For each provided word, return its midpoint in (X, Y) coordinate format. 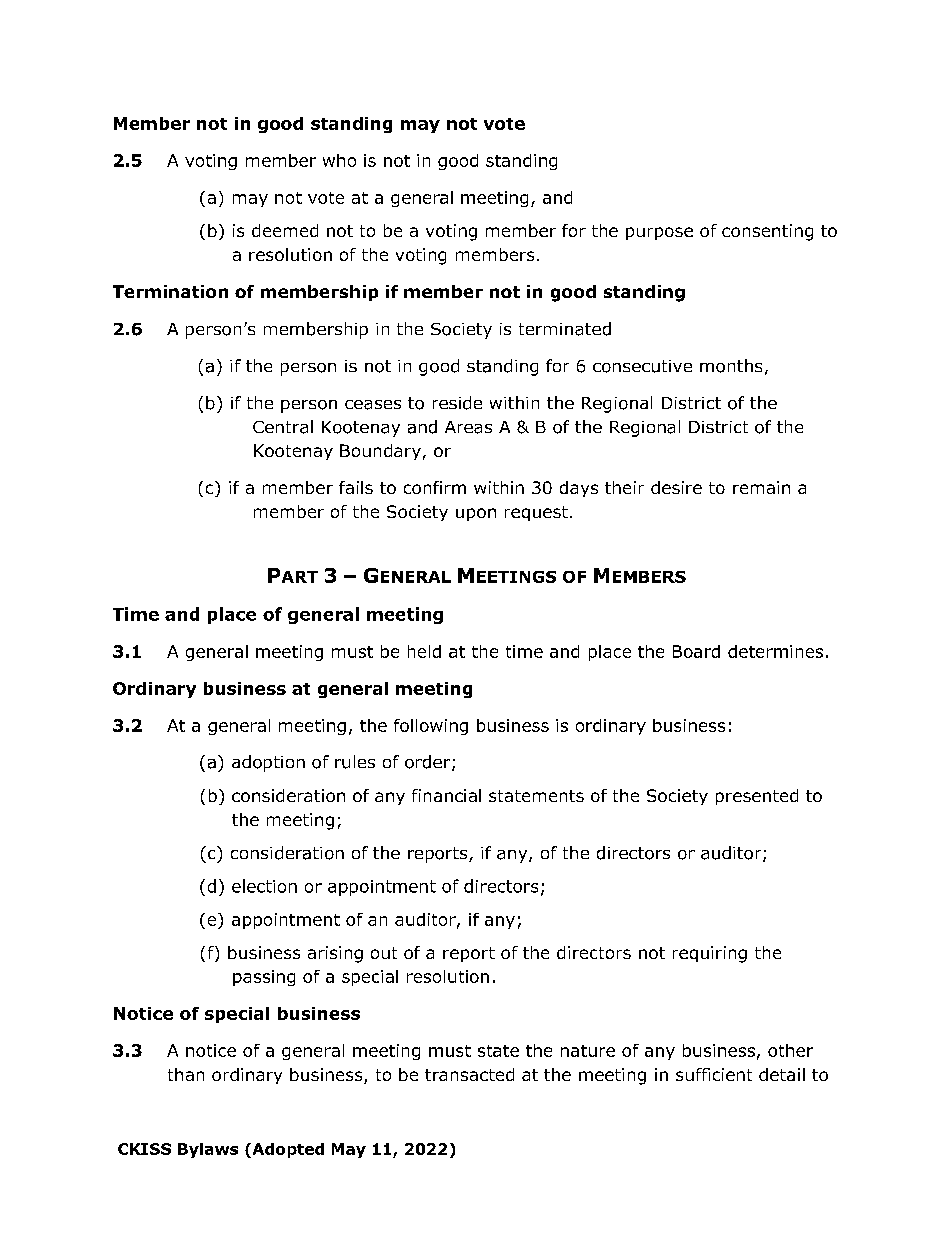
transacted (469, 1074)
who (339, 160)
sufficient (714, 1074)
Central (283, 427)
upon (476, 514)
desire (676, 487)
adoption (268, 763)
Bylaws (208, 1150)
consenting (767, 232)
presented (757, 797)
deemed (285, 230)
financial (446, 795)
